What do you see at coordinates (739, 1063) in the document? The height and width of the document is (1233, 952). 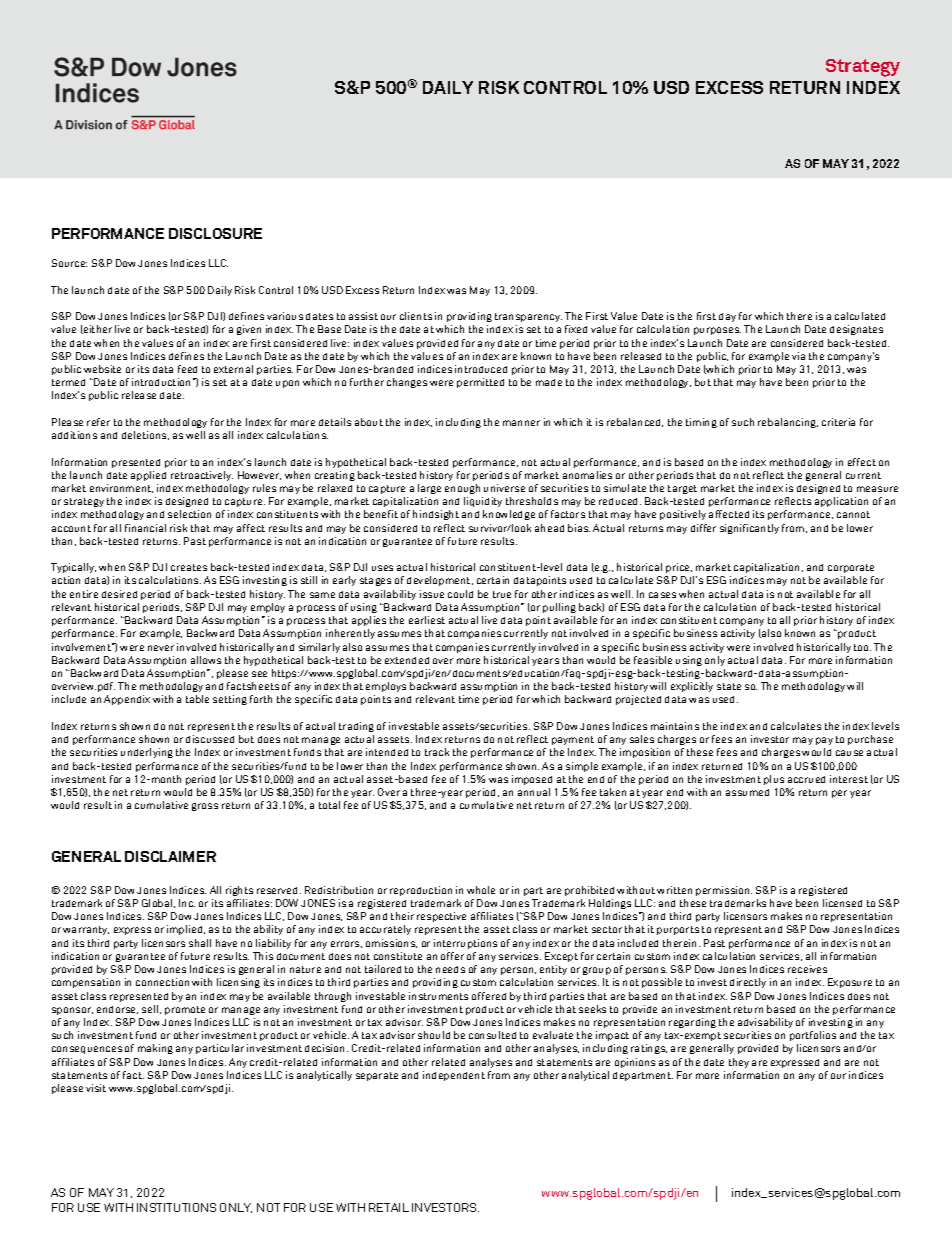 I see `they` at bounding box center [739, 1063].
